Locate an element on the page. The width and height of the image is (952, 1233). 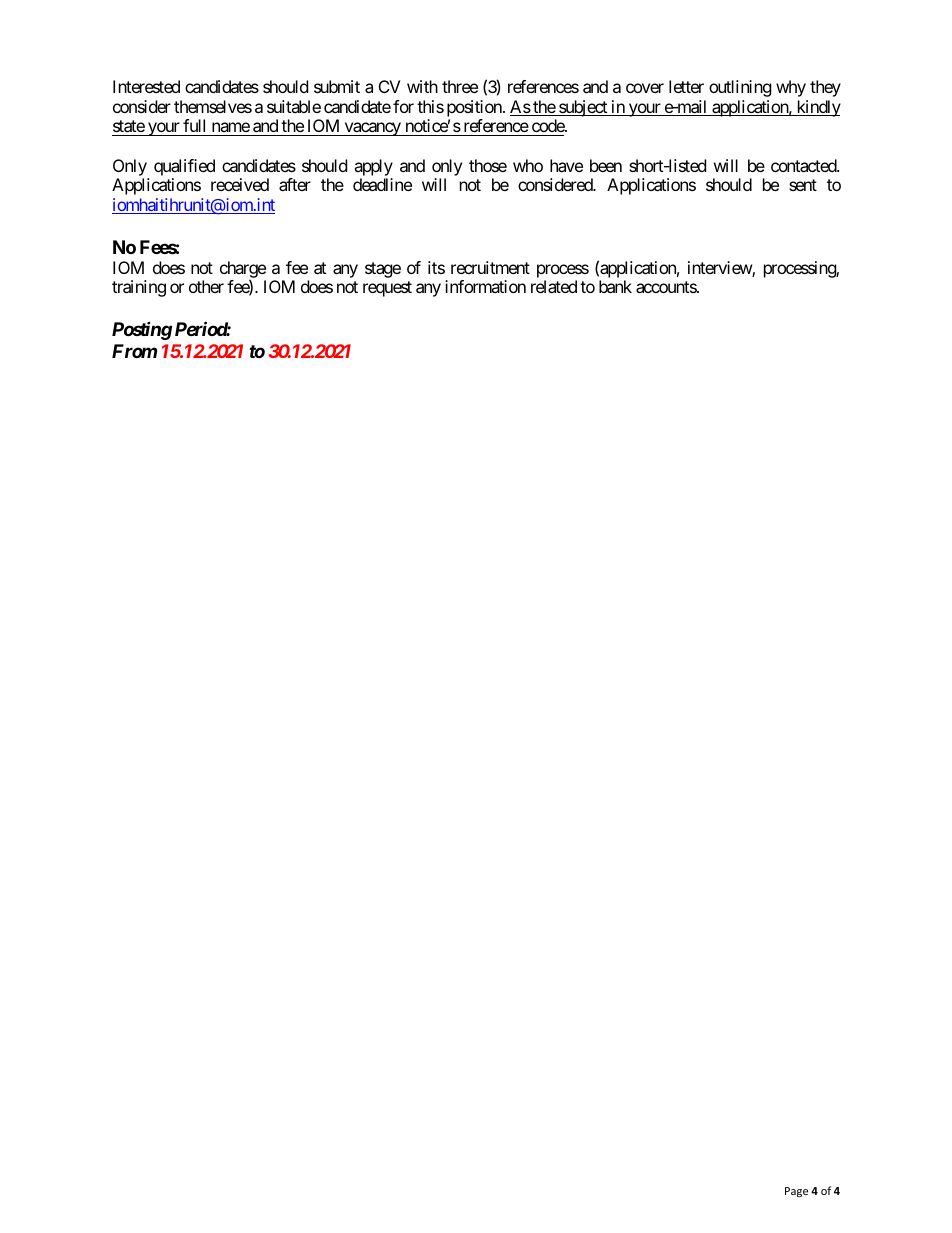
information is located at coordinates (485, 286).
